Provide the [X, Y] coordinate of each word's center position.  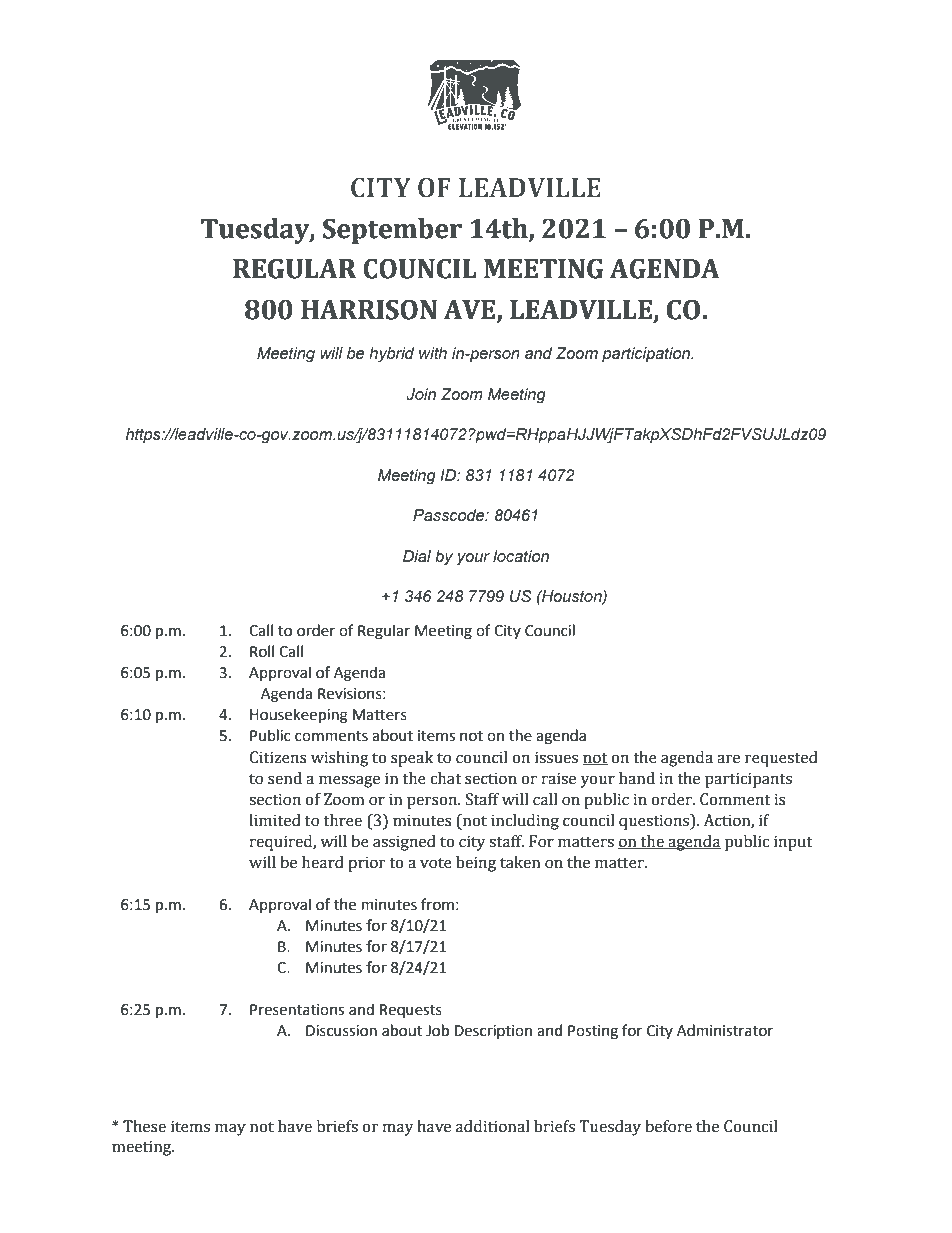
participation [647, 355]
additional [492, 1126]
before [668, 1126]
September [392, 231]
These [144, 1126]
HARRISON [369, 309]
